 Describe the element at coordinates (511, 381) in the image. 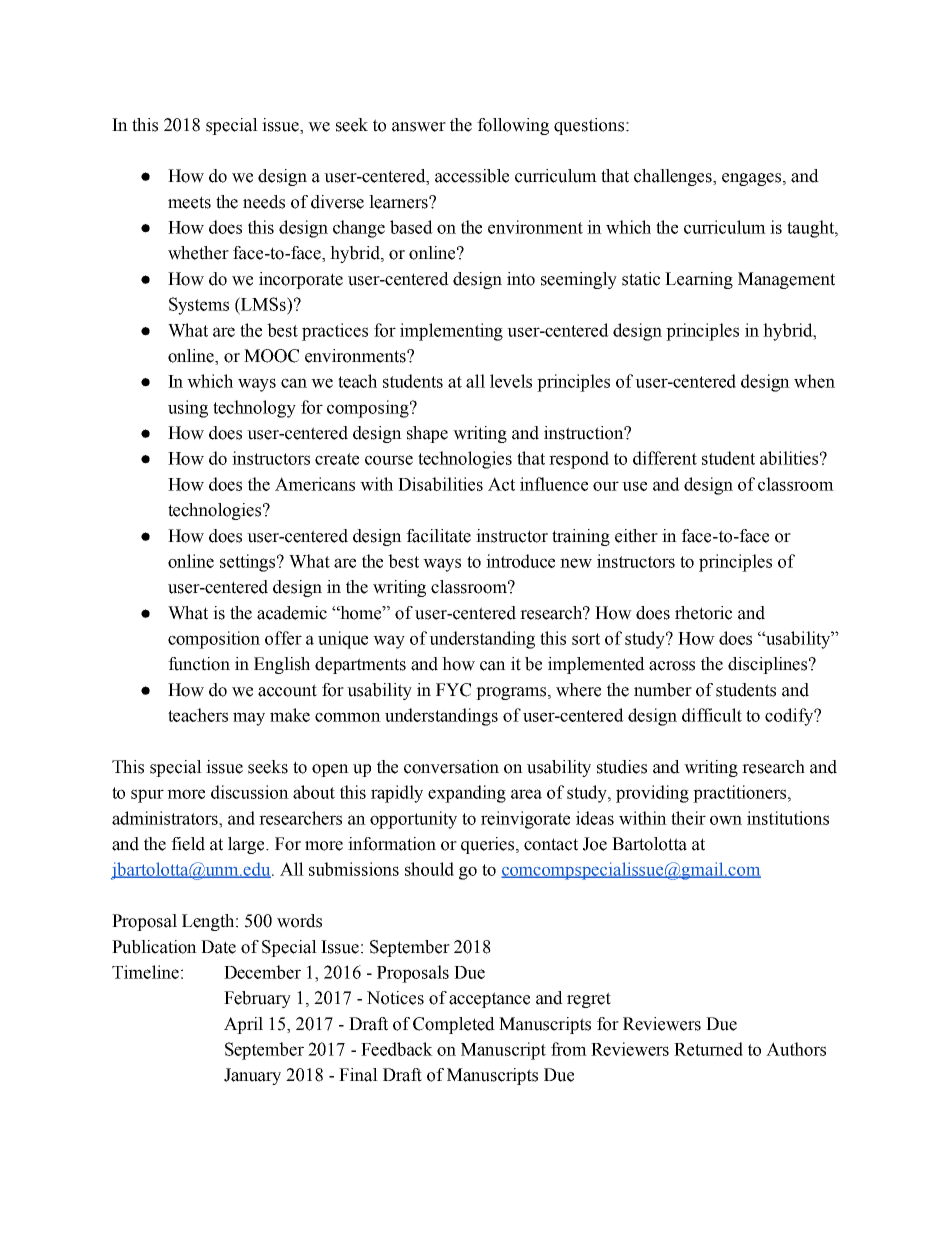

I see `levels` at that location.
